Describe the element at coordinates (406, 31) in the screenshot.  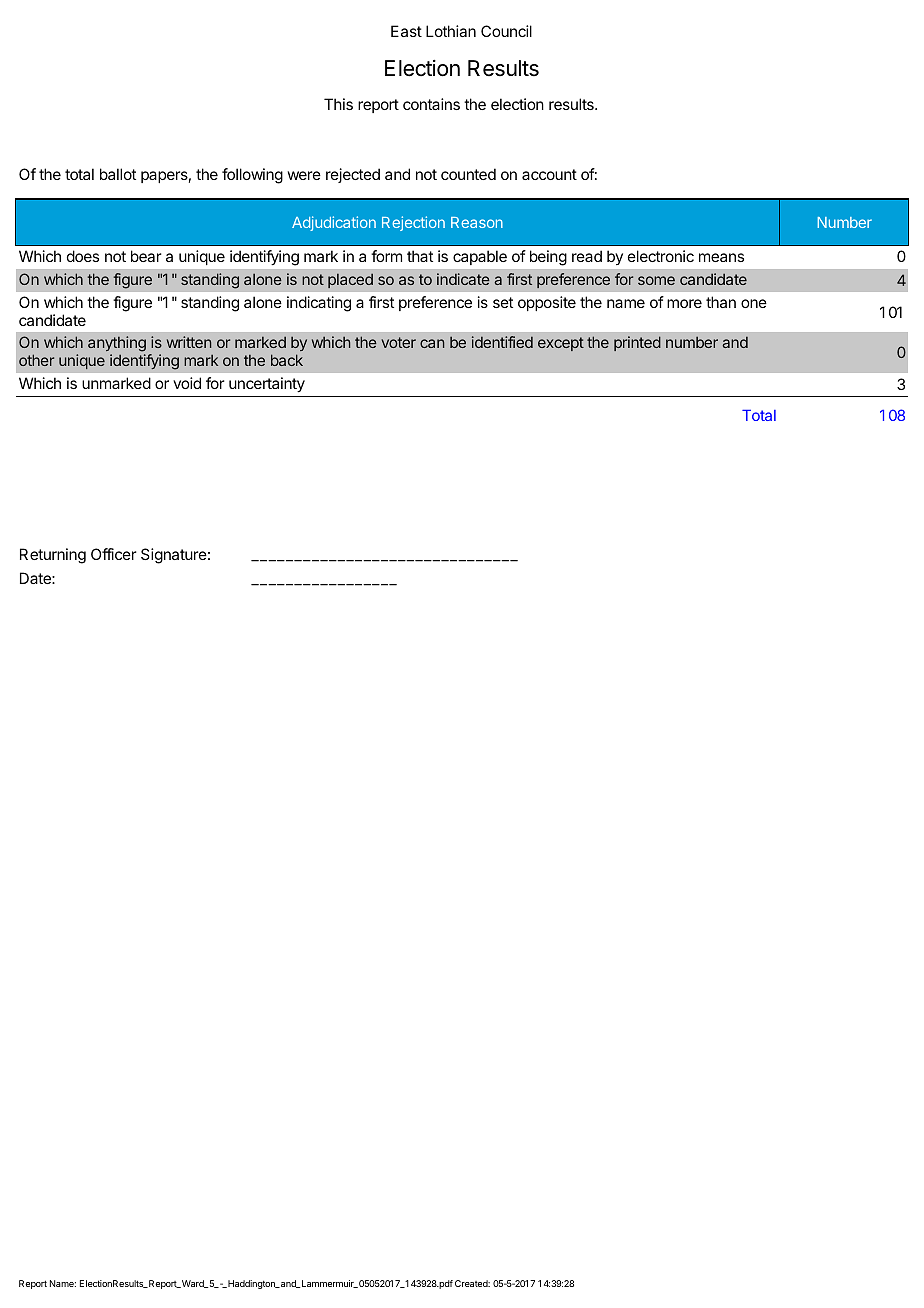
I see `East` at that location.
